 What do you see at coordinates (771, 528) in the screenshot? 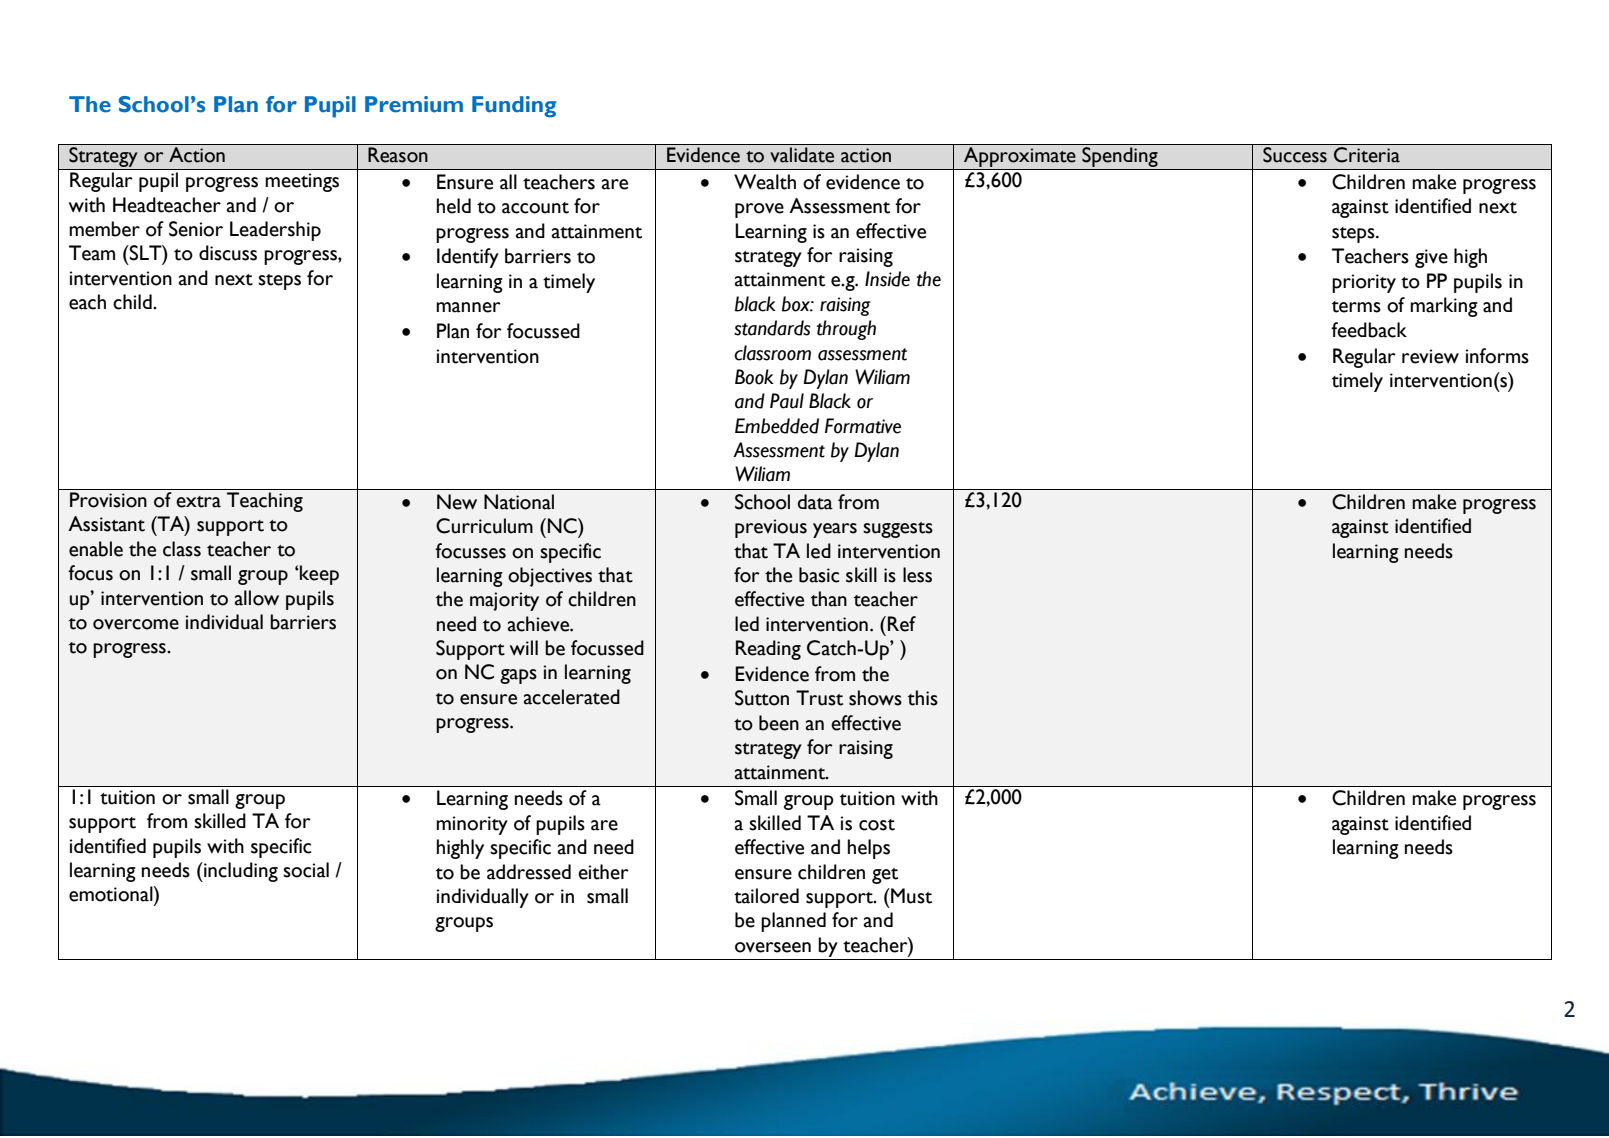
I see `previous` at bounding box center [771, 528].
